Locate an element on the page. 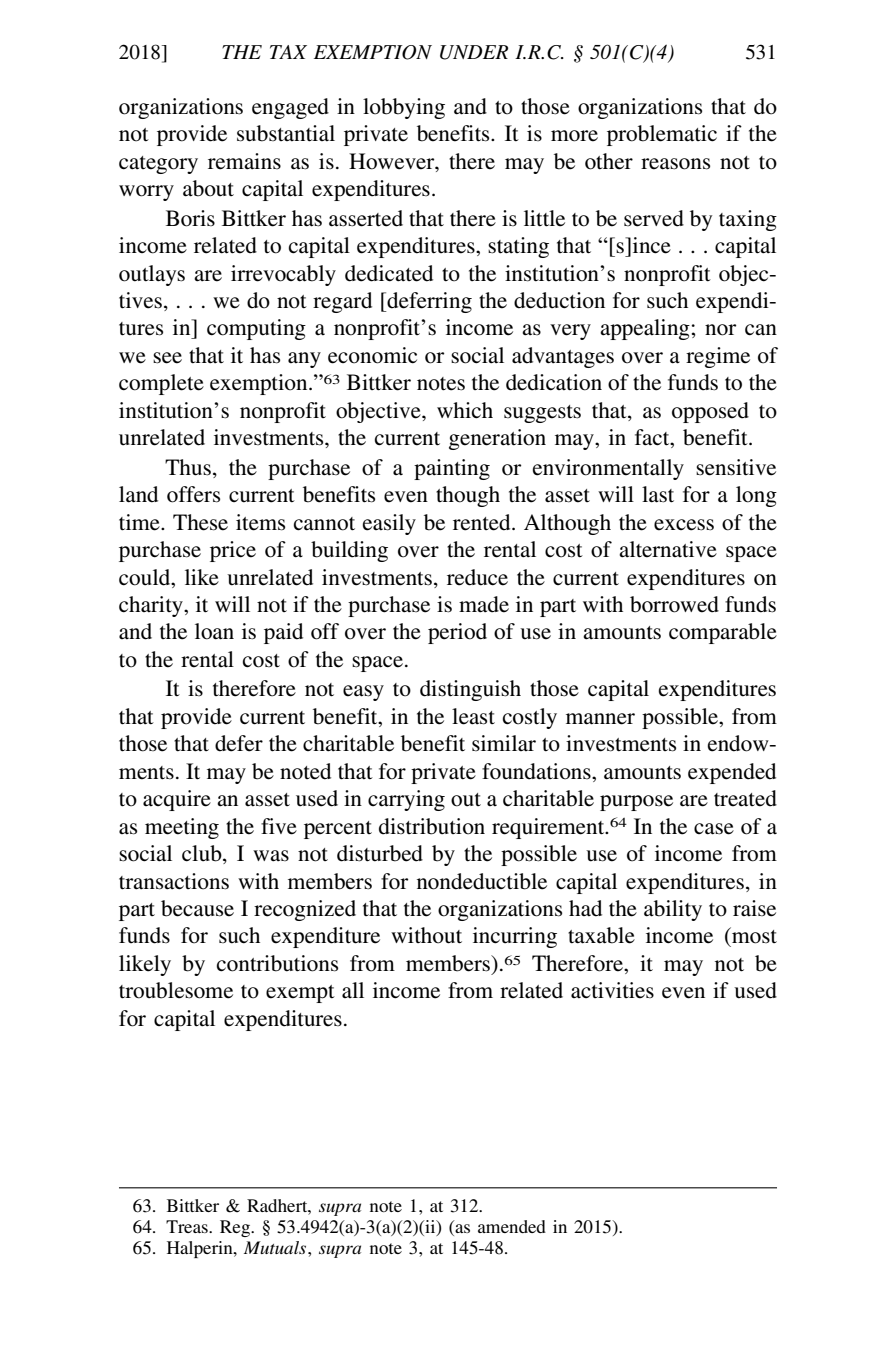 The width and height of the document is (896, 1368). case is located at coordinates (714, 829).
